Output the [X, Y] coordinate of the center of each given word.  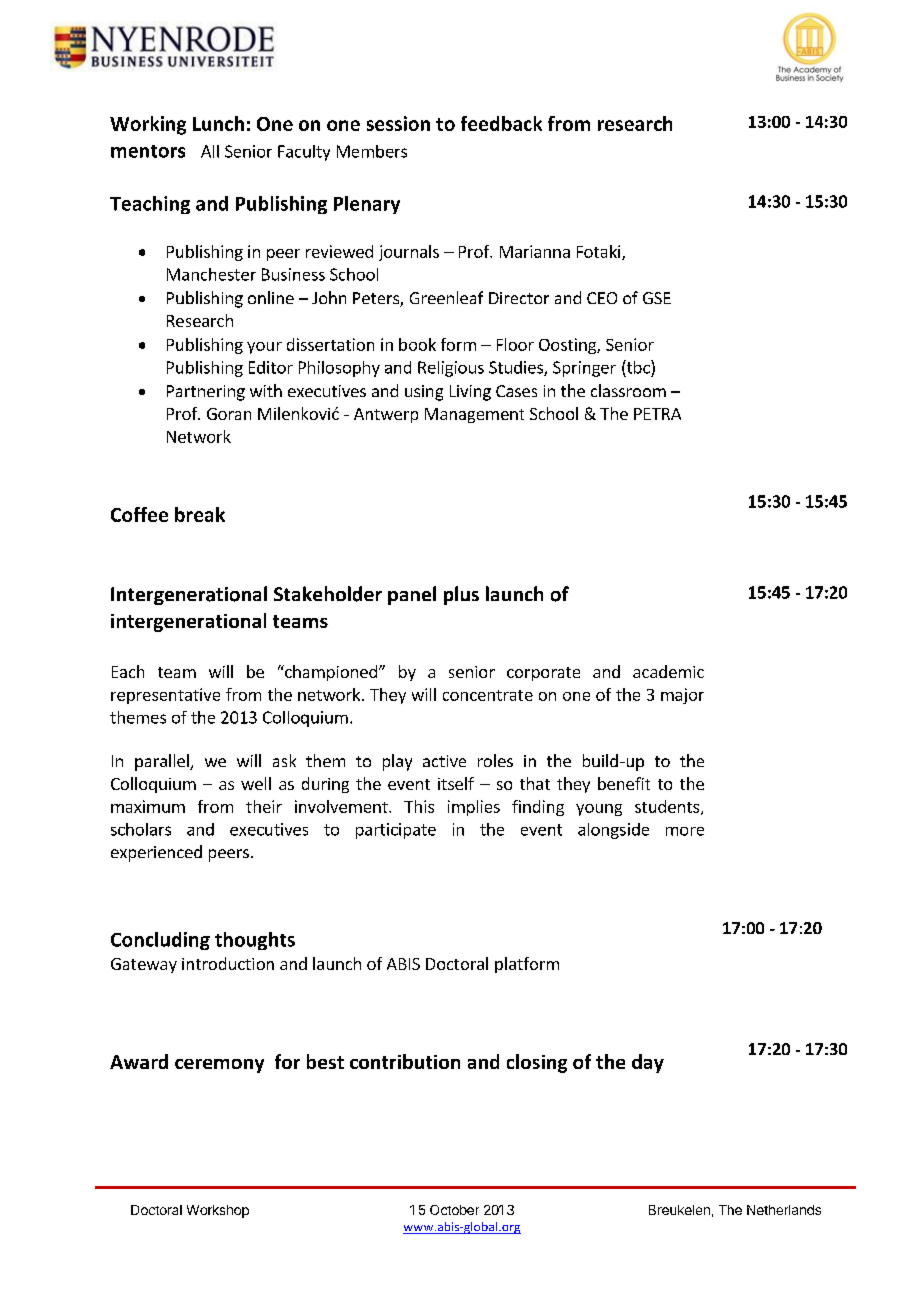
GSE [657, 298]
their [264, 806]
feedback [501, 123]
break [200, 514]
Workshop [218, 1211]
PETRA [657, 414]
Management [474, 415]
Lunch [218, 123]
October [454, 1210]
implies [474, 808]
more [685, 831]
